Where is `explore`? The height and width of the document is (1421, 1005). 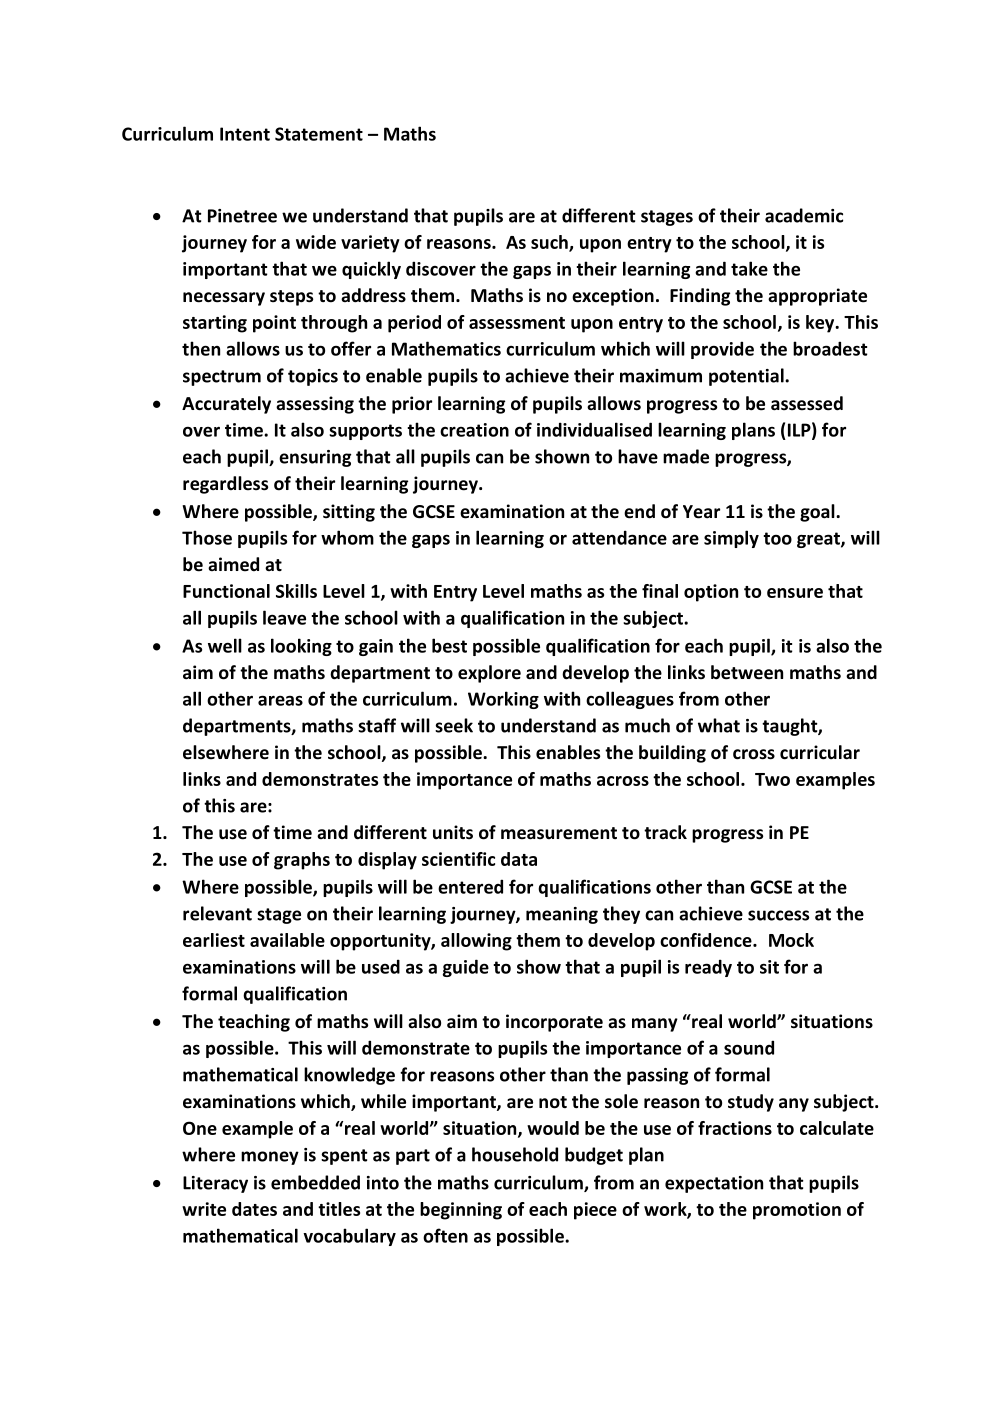 explore is located at coordinates (489, 674).
